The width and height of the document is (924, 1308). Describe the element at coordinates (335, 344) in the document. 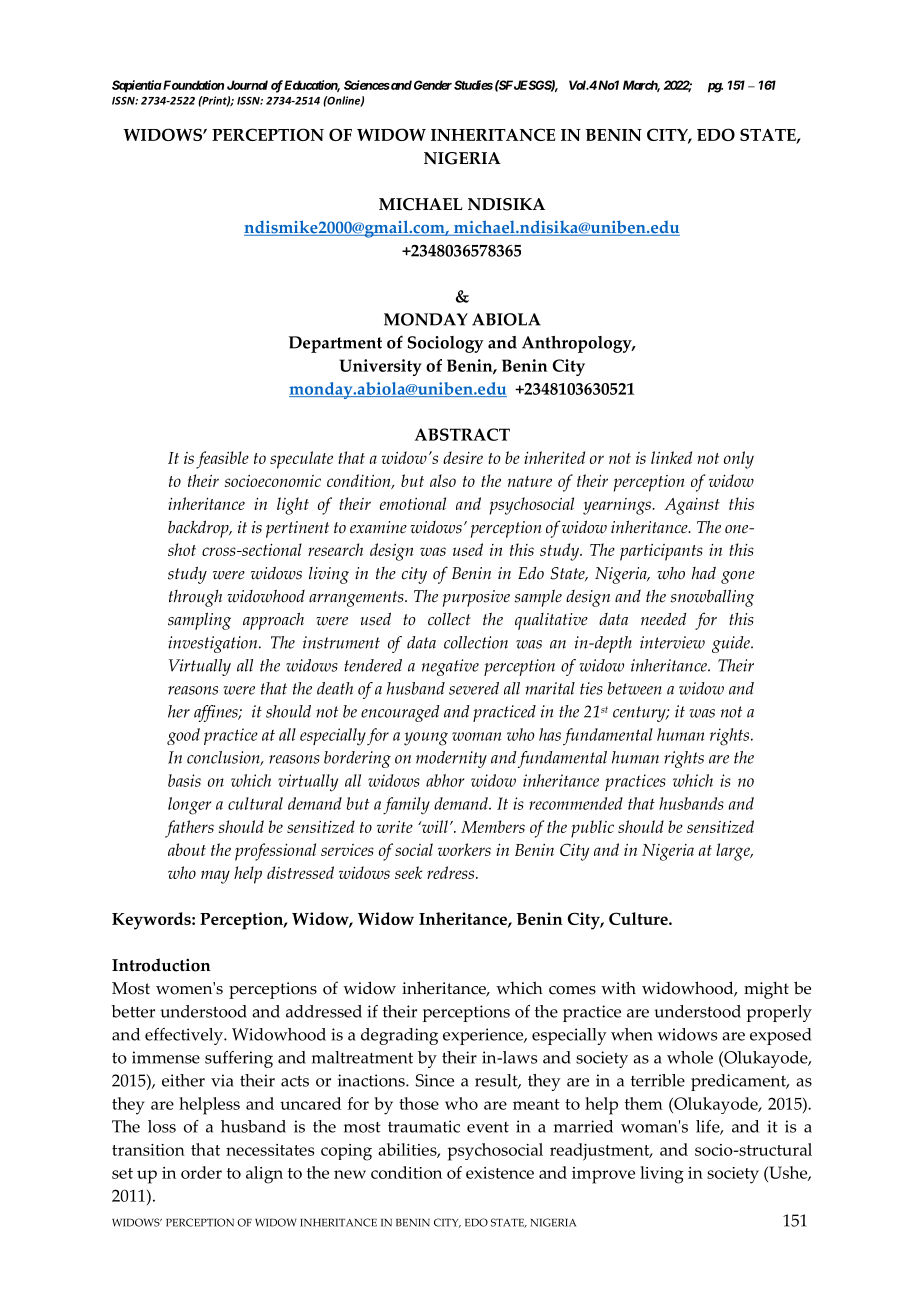

I see `Department` at that location.
